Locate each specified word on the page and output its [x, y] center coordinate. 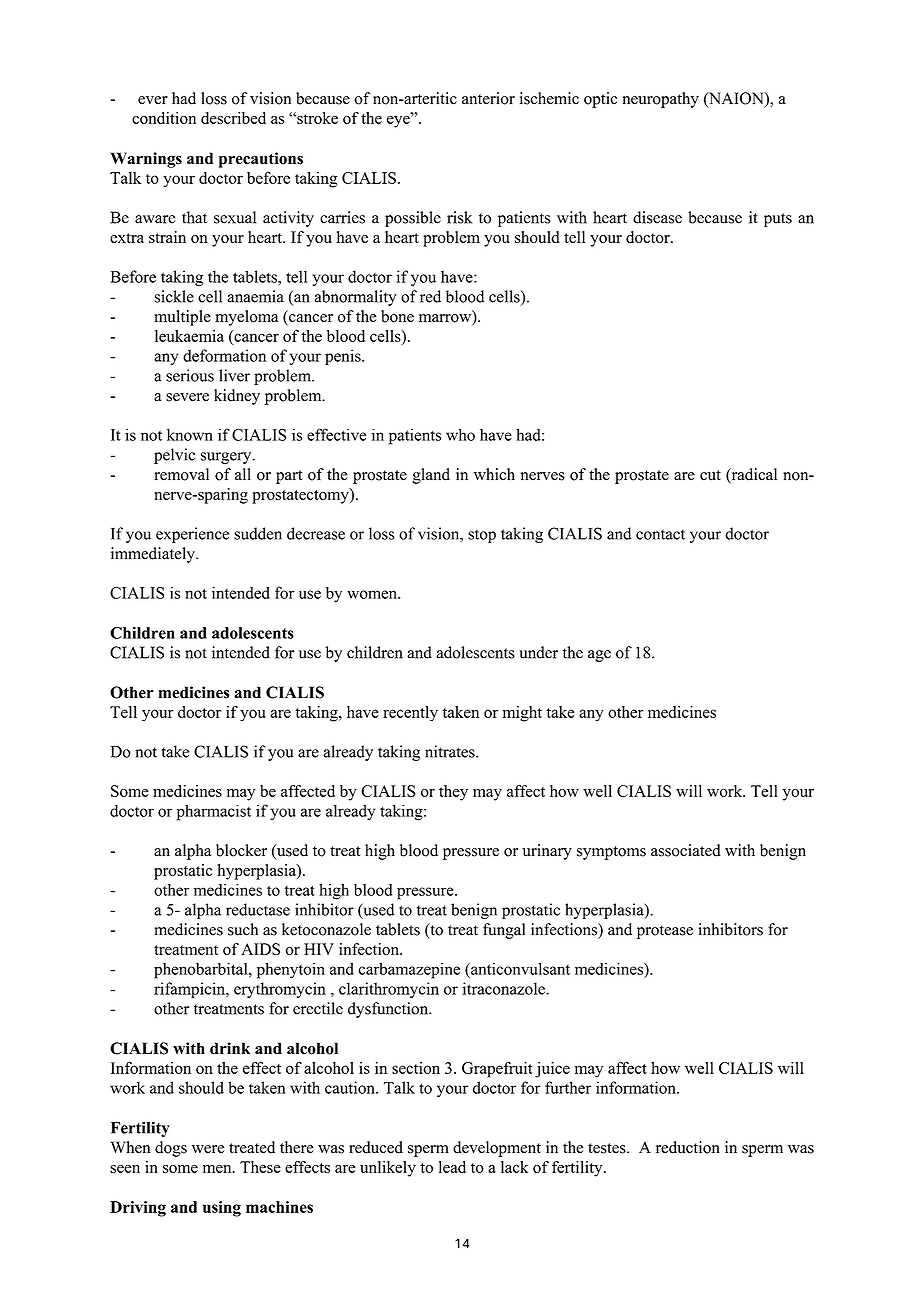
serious [190, 375]
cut [710, 475]
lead [452, 1167]
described [233, 118]
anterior [488, 98]
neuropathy [661, 100]
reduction [688, 1147]
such [243, 929]
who [460, 434]
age [599, 656]
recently [410, 714]
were [208, 1149]
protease [665, 932]
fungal [504, 931]
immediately [154, 555]
